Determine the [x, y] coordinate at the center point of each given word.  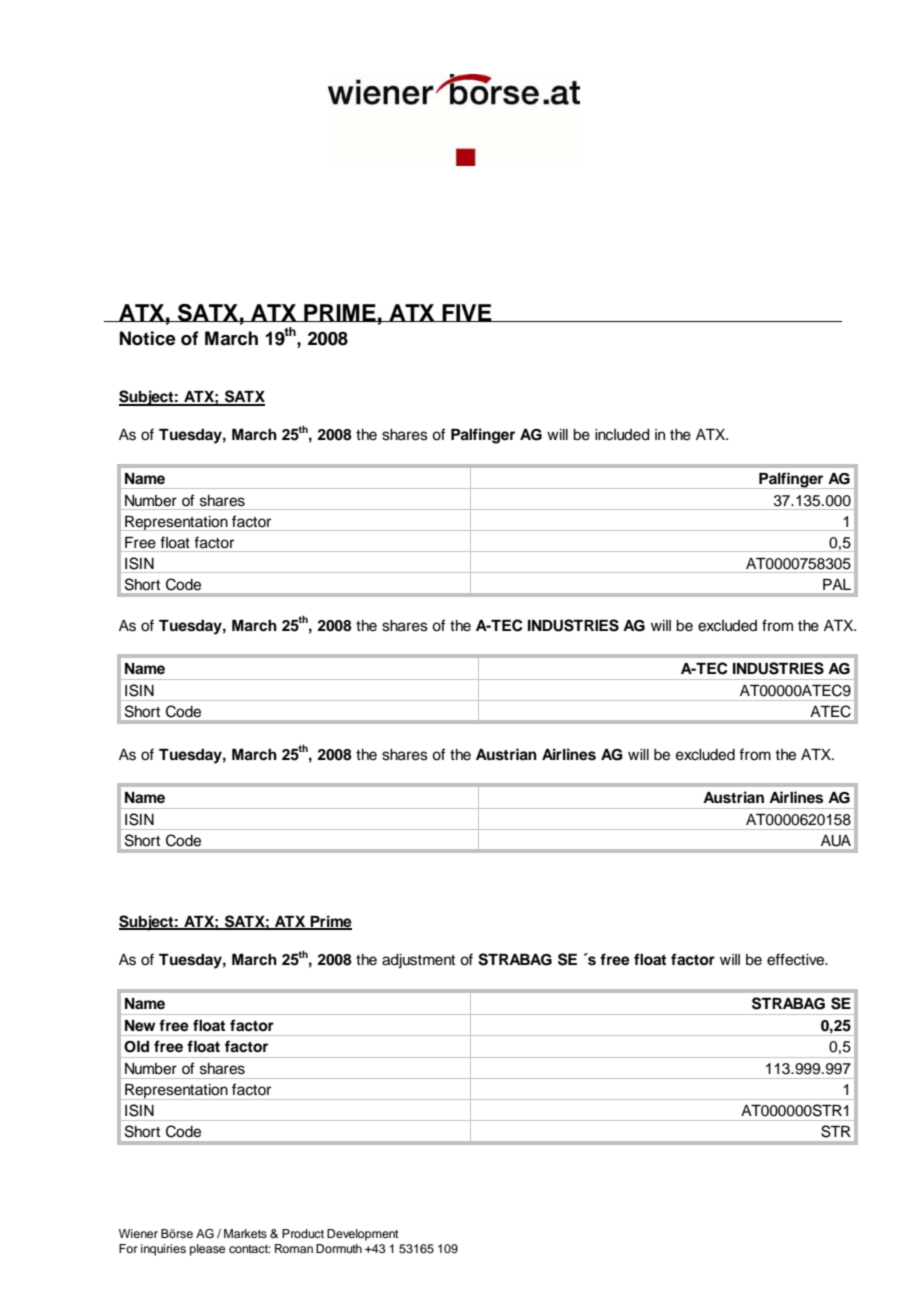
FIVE [467, 313]
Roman [294, 1248]
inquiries [163, 1250]
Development [363, 1235]
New [140, 1026]
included [622, 435]
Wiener [138, 1233]
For [128, 1248]
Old [136, 1047]
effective [797, 959]
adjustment [418, 961]
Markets [245, 1233]
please [207, 1250]
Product [303, 1233]
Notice [148, 338]
